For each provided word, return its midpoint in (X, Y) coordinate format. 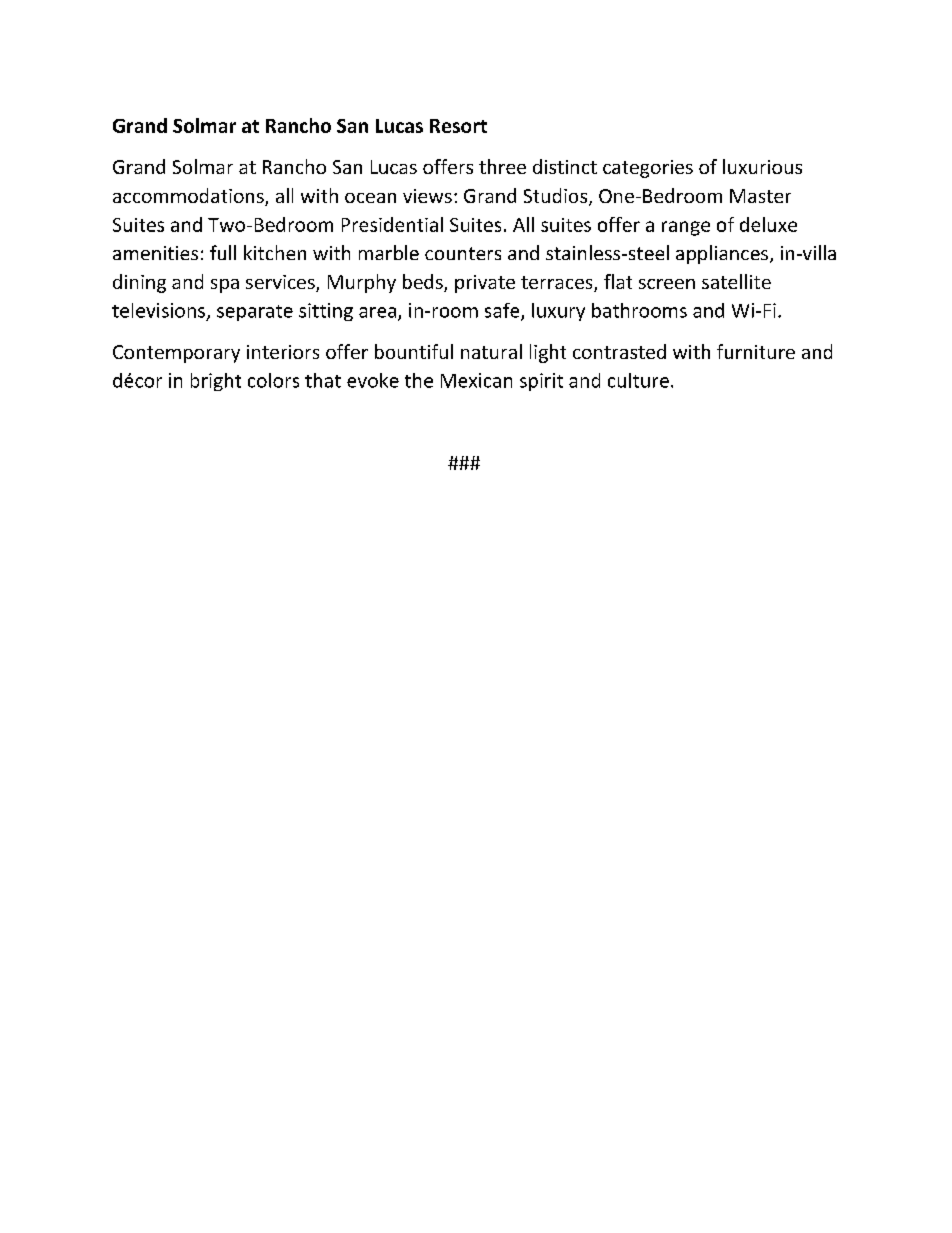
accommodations (189, 197)
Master (760, 196)
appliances (722, 254)
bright (216, 382)
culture (638, 380)
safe (503, 311)
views (427, 196)
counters (463, 253)
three (502, 166)
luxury (558, 312)
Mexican (476, 380)
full (223, 252)
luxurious (762, 166)
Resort (458, 126)
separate (255, 313)
